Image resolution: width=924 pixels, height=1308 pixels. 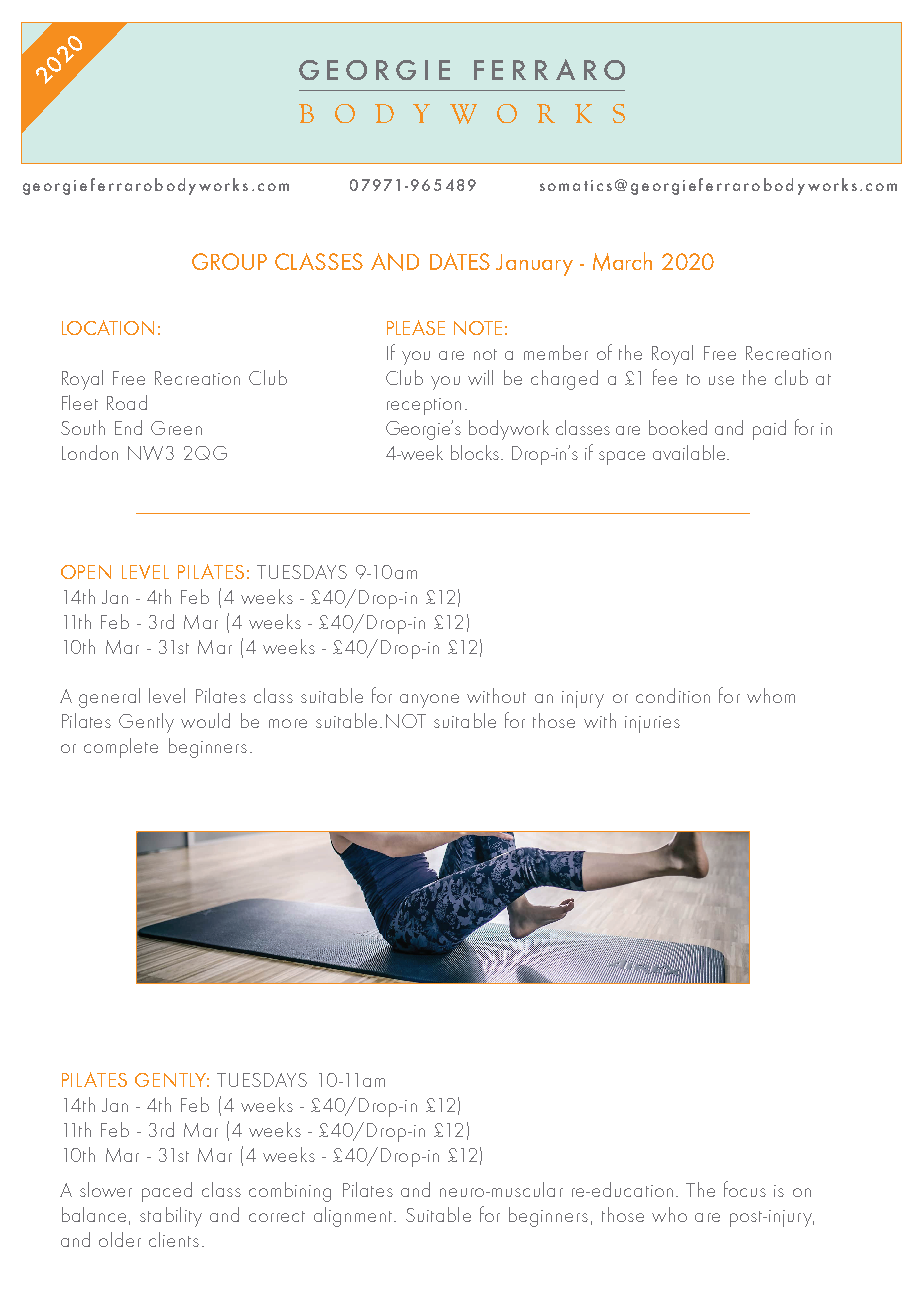 What do you see at coordinates (171, 1217) in the screenshot?
I see `stability` at bounding box center [171, 1217].
